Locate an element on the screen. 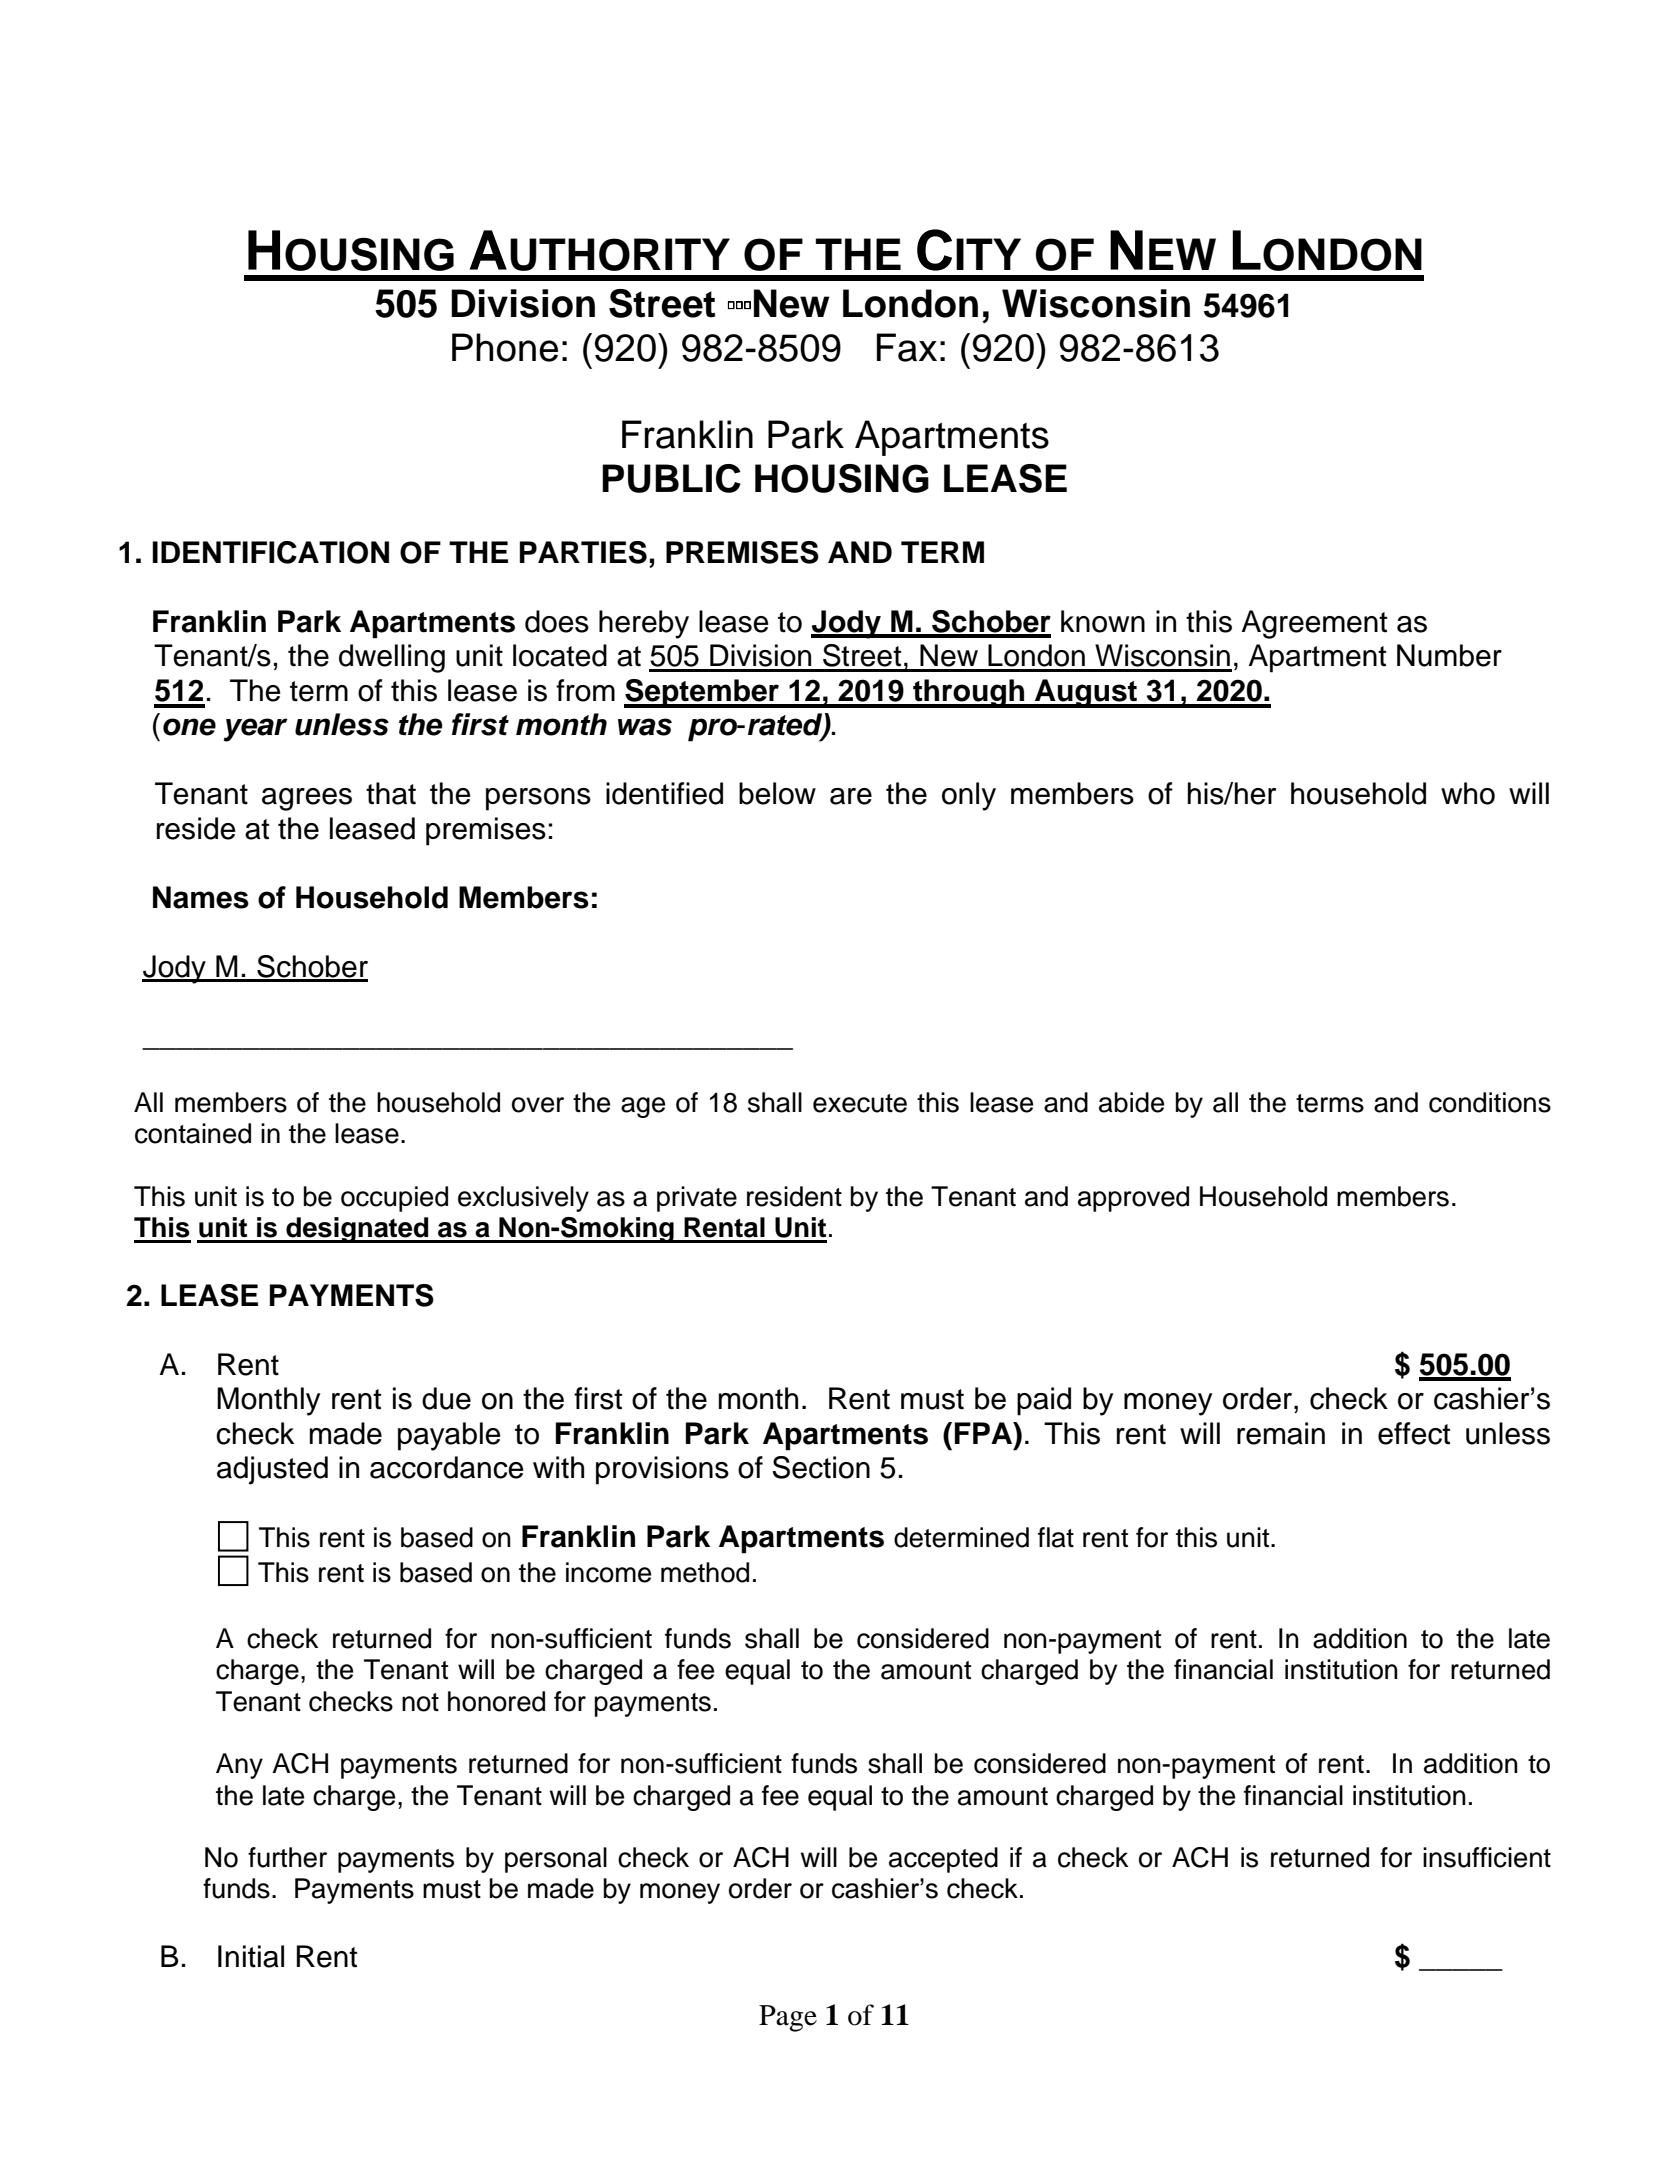 Image resolution: width=1669 pixels, height=2159 pixels. Initial is located at coordinates (251, 1956).
